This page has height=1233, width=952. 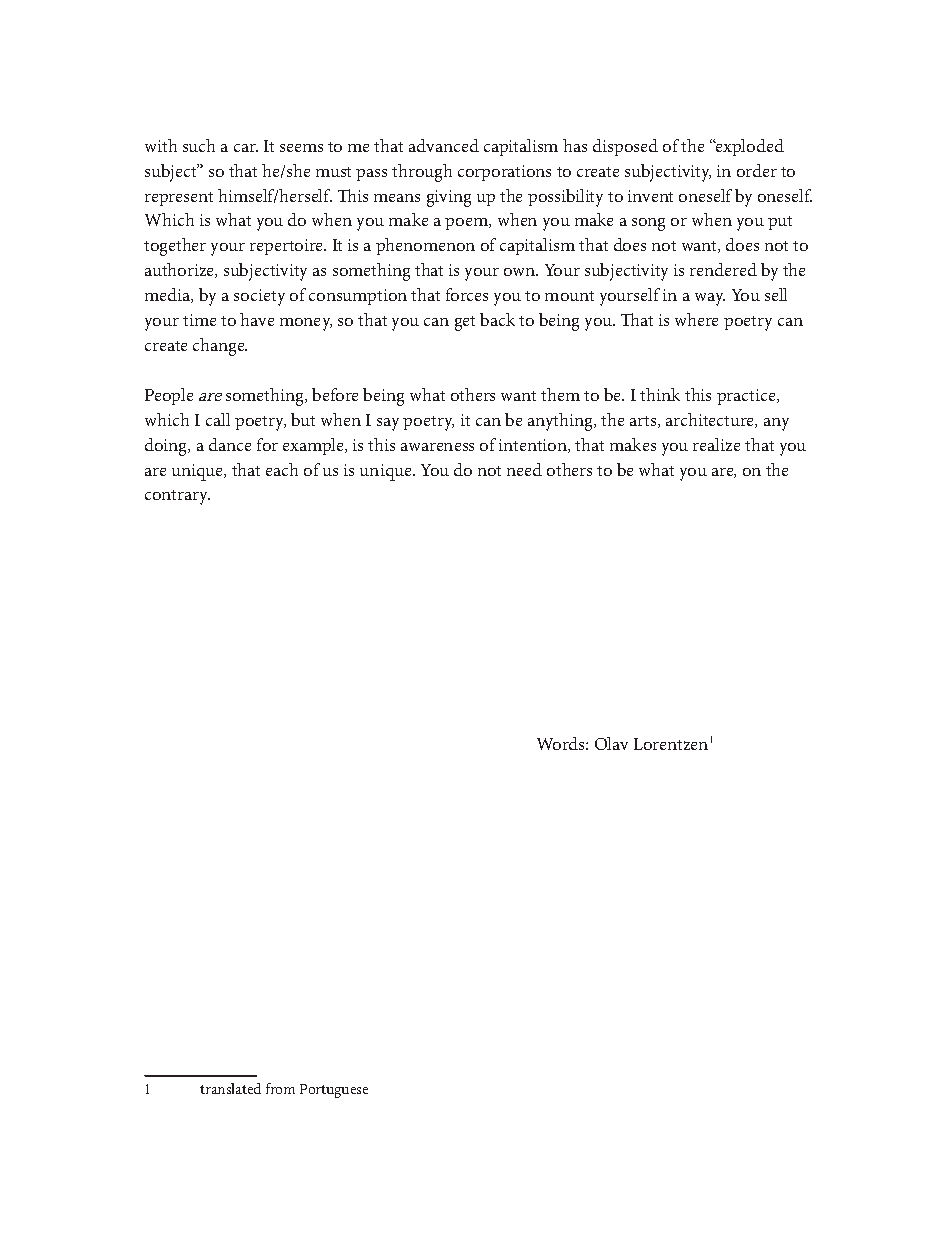 What do you see at coordinates (757, 170) in the page?
I see `order` at bounding box center [757, 170].
